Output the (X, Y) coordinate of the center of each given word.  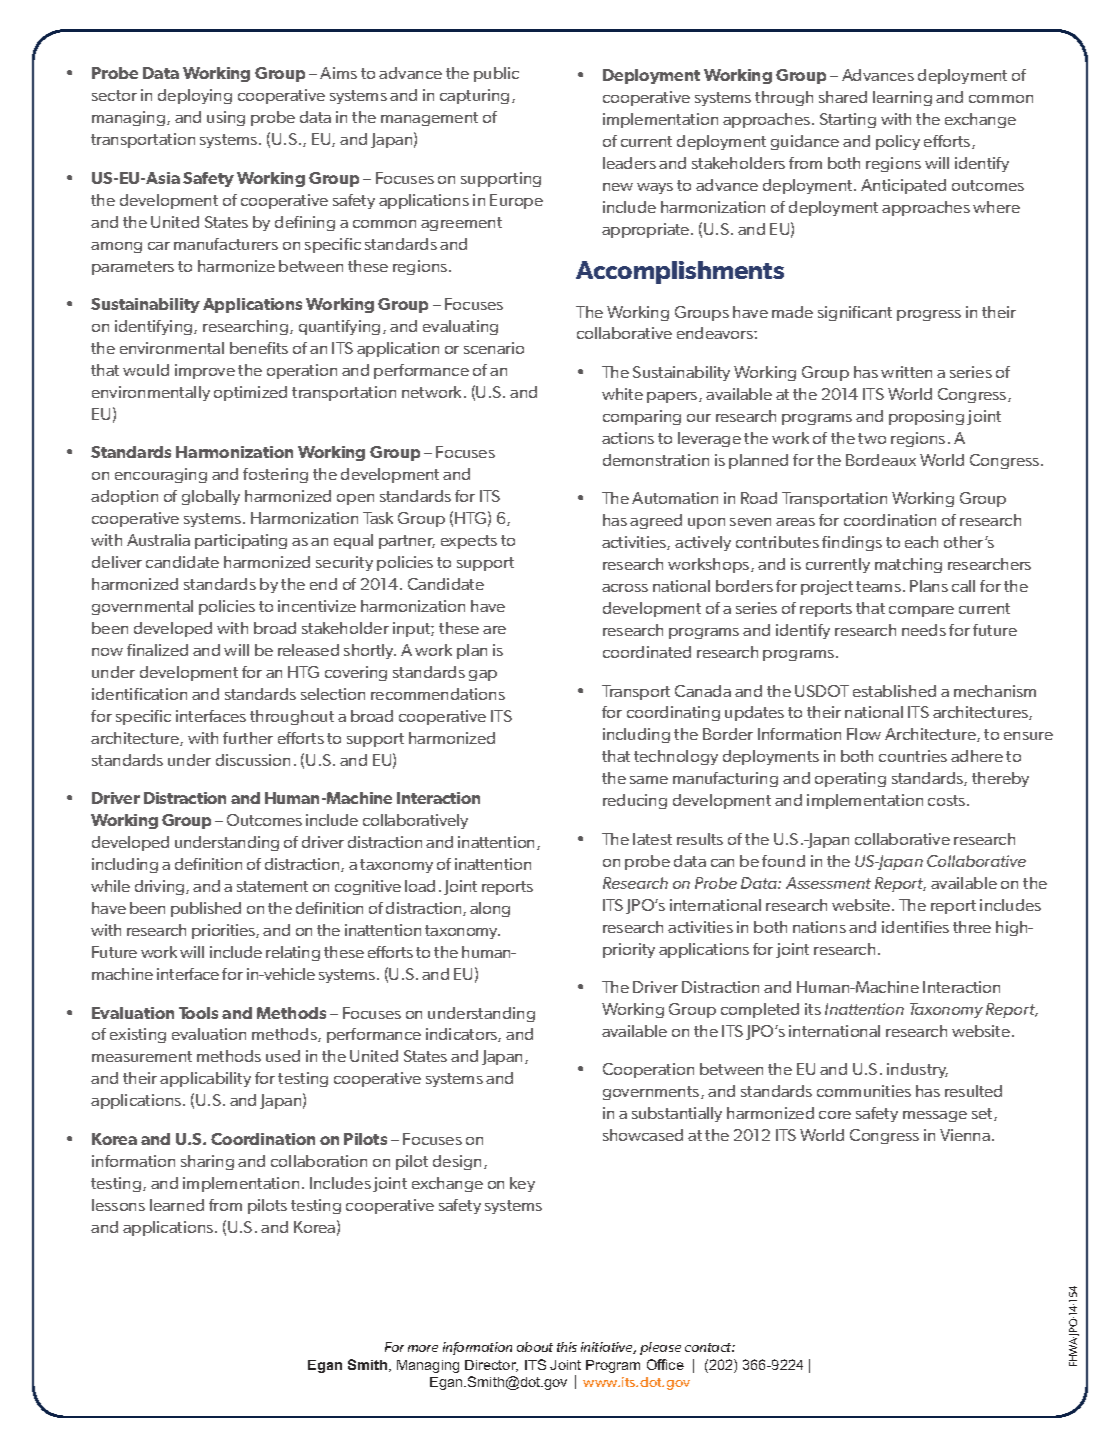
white (622, 394)
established (894, 691)
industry (917, 1070)
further (248, 738)
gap (483, 675)
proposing (926, 417)
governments (652, 1093)
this (567, 1347)
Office (665, 1364)
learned (177, 1205)
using (226, 118)
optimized (250, 393)
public (496, 74)
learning (902, 98)
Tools (198, 1013)
